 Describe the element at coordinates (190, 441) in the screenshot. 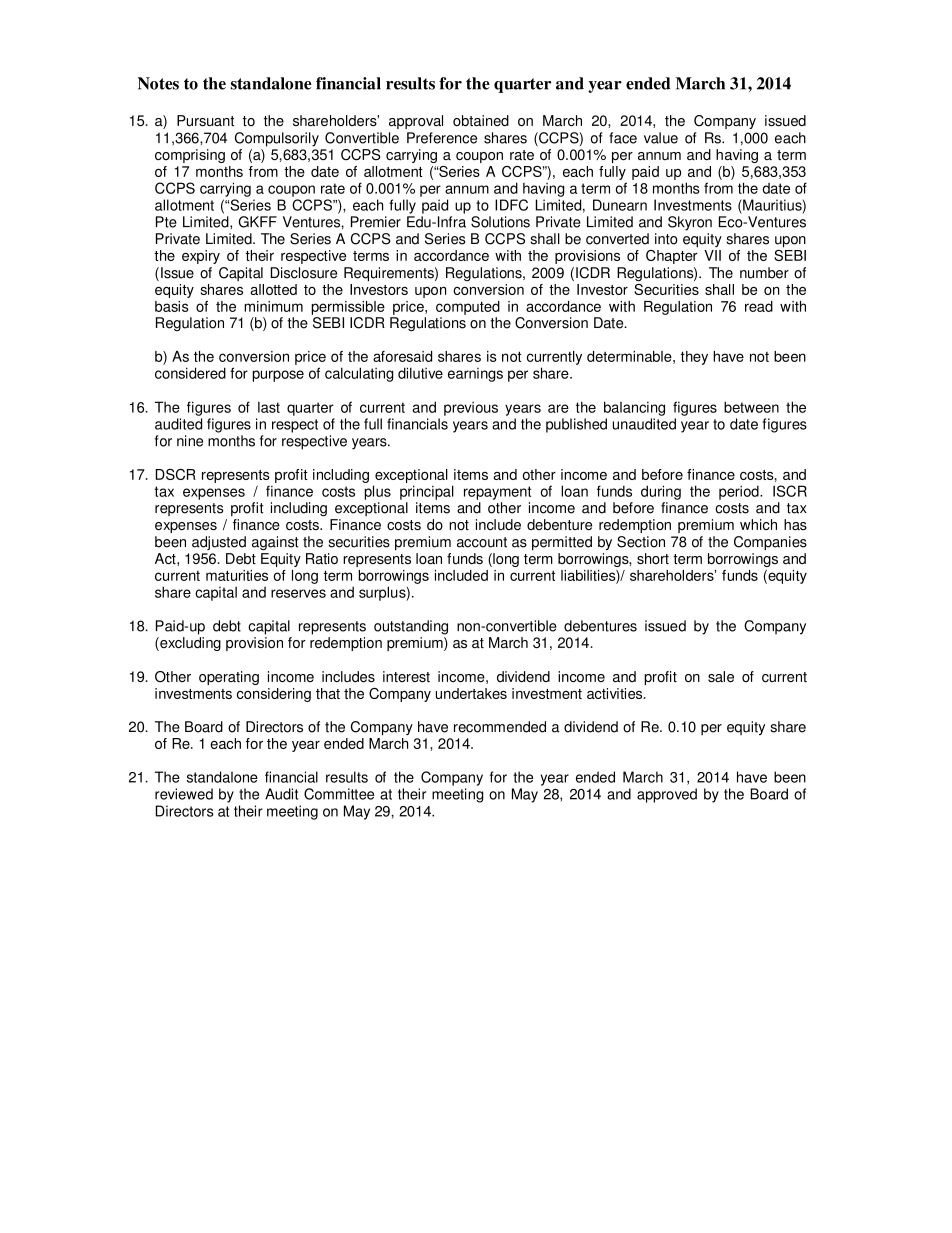

I see `nine` at that location.
